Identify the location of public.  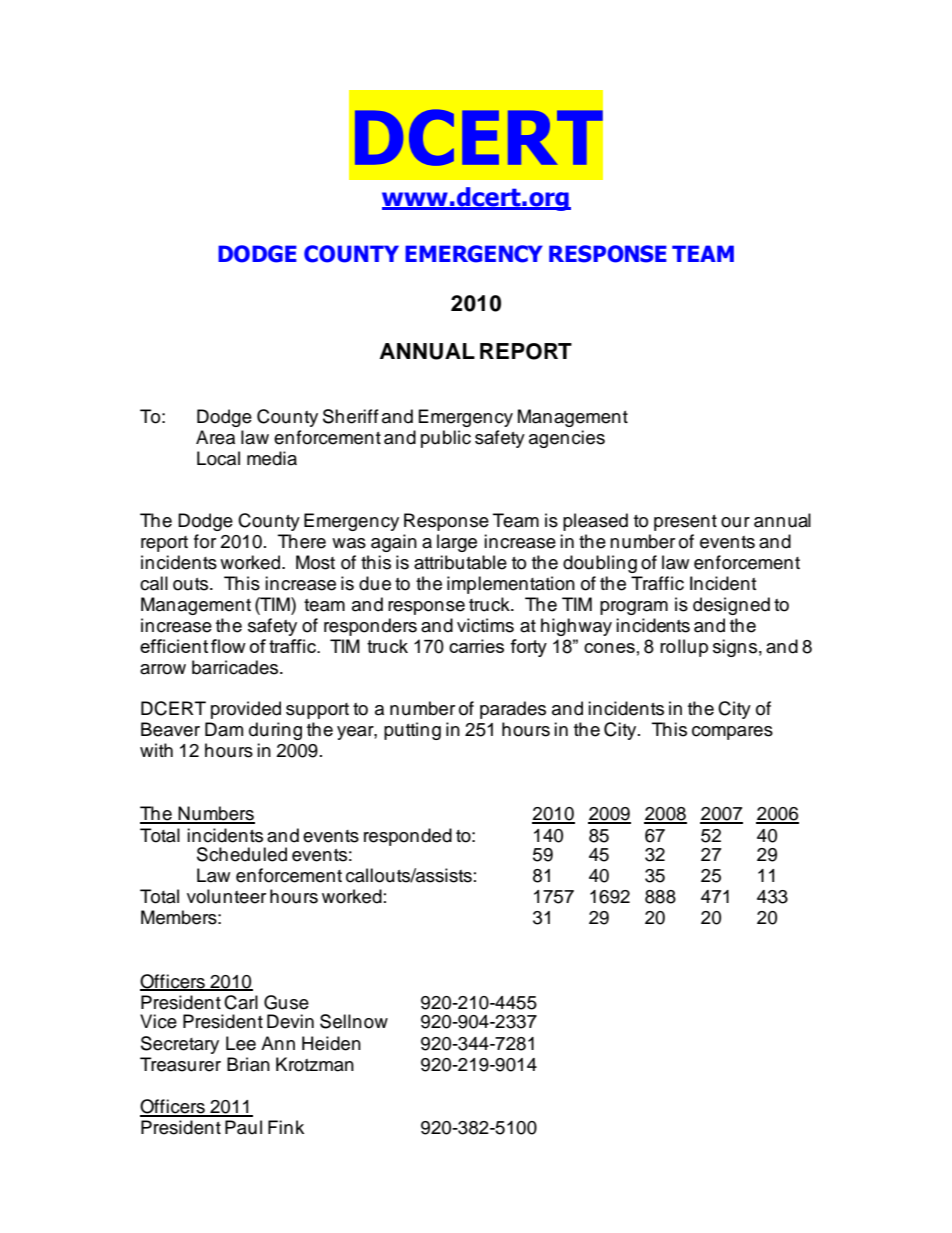
(446, 439).
